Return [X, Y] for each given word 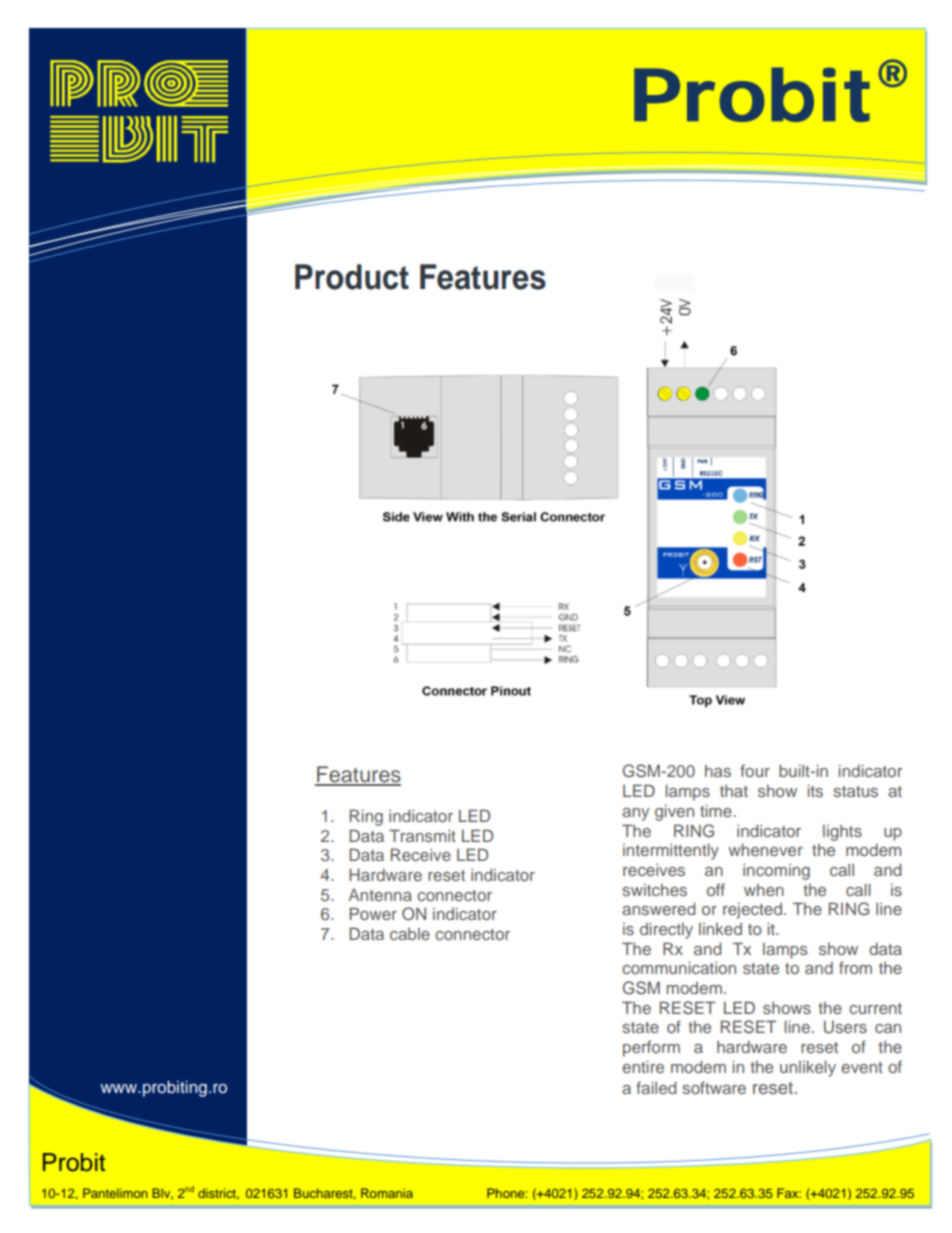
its [815, 790]
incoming [776, 872]
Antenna [380, 895]
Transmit [422, 835]
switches [654, 890]
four [755, 770]
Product [352, 277]
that [734, 791]
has [718, 771]
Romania [387, 1193]
